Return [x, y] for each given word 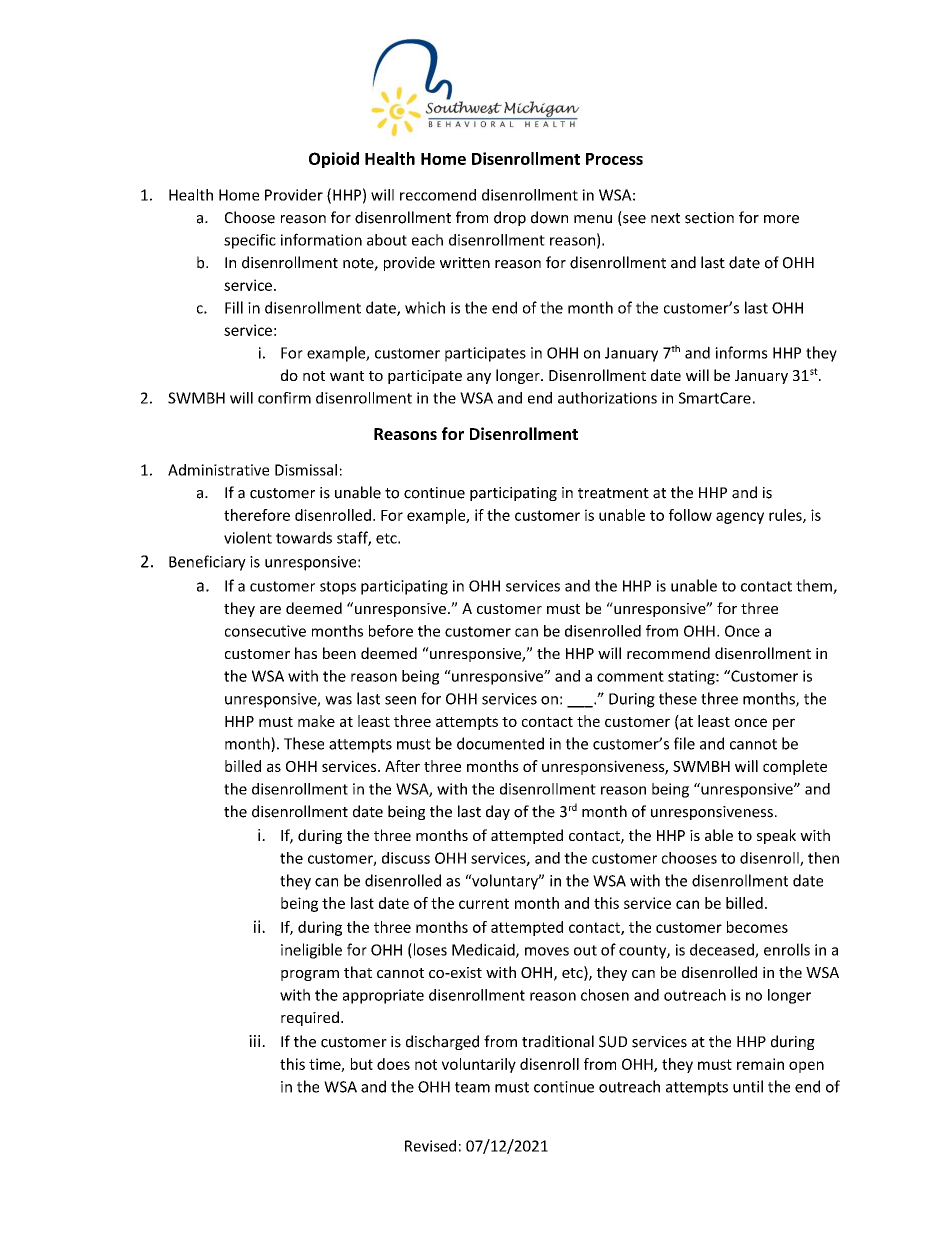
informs [741, 352]
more [781, 219]
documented [500, 743]
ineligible [311, 951]
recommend [668, 653]
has [306, 653]
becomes [757, 927]
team [472, 1087]
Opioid [334, 160]
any [479, 378]
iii [256, 1041]
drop [510, 218]
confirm [284, 398]
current [484, 903]
